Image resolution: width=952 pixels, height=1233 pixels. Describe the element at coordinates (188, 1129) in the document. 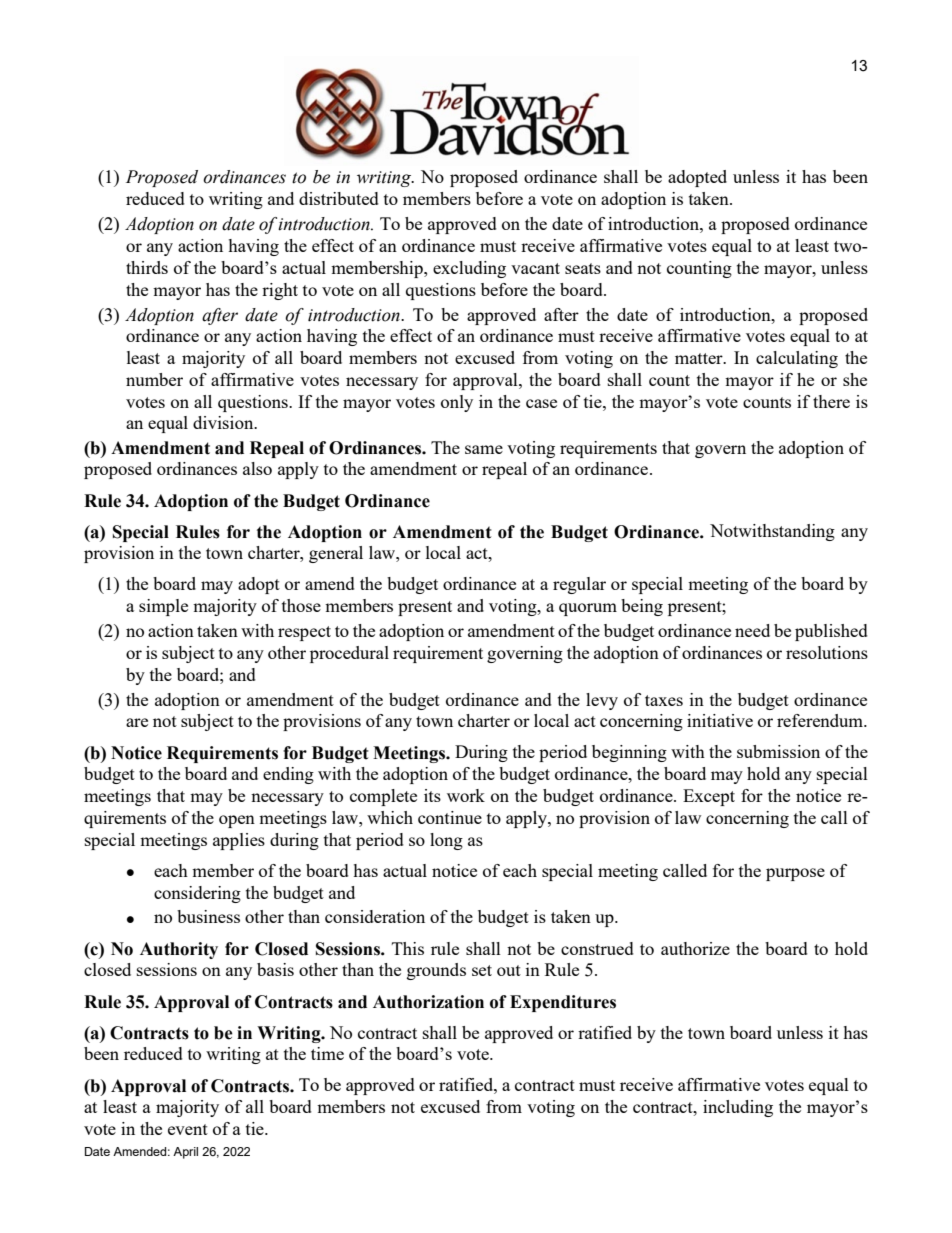

I see `event` at that location.
